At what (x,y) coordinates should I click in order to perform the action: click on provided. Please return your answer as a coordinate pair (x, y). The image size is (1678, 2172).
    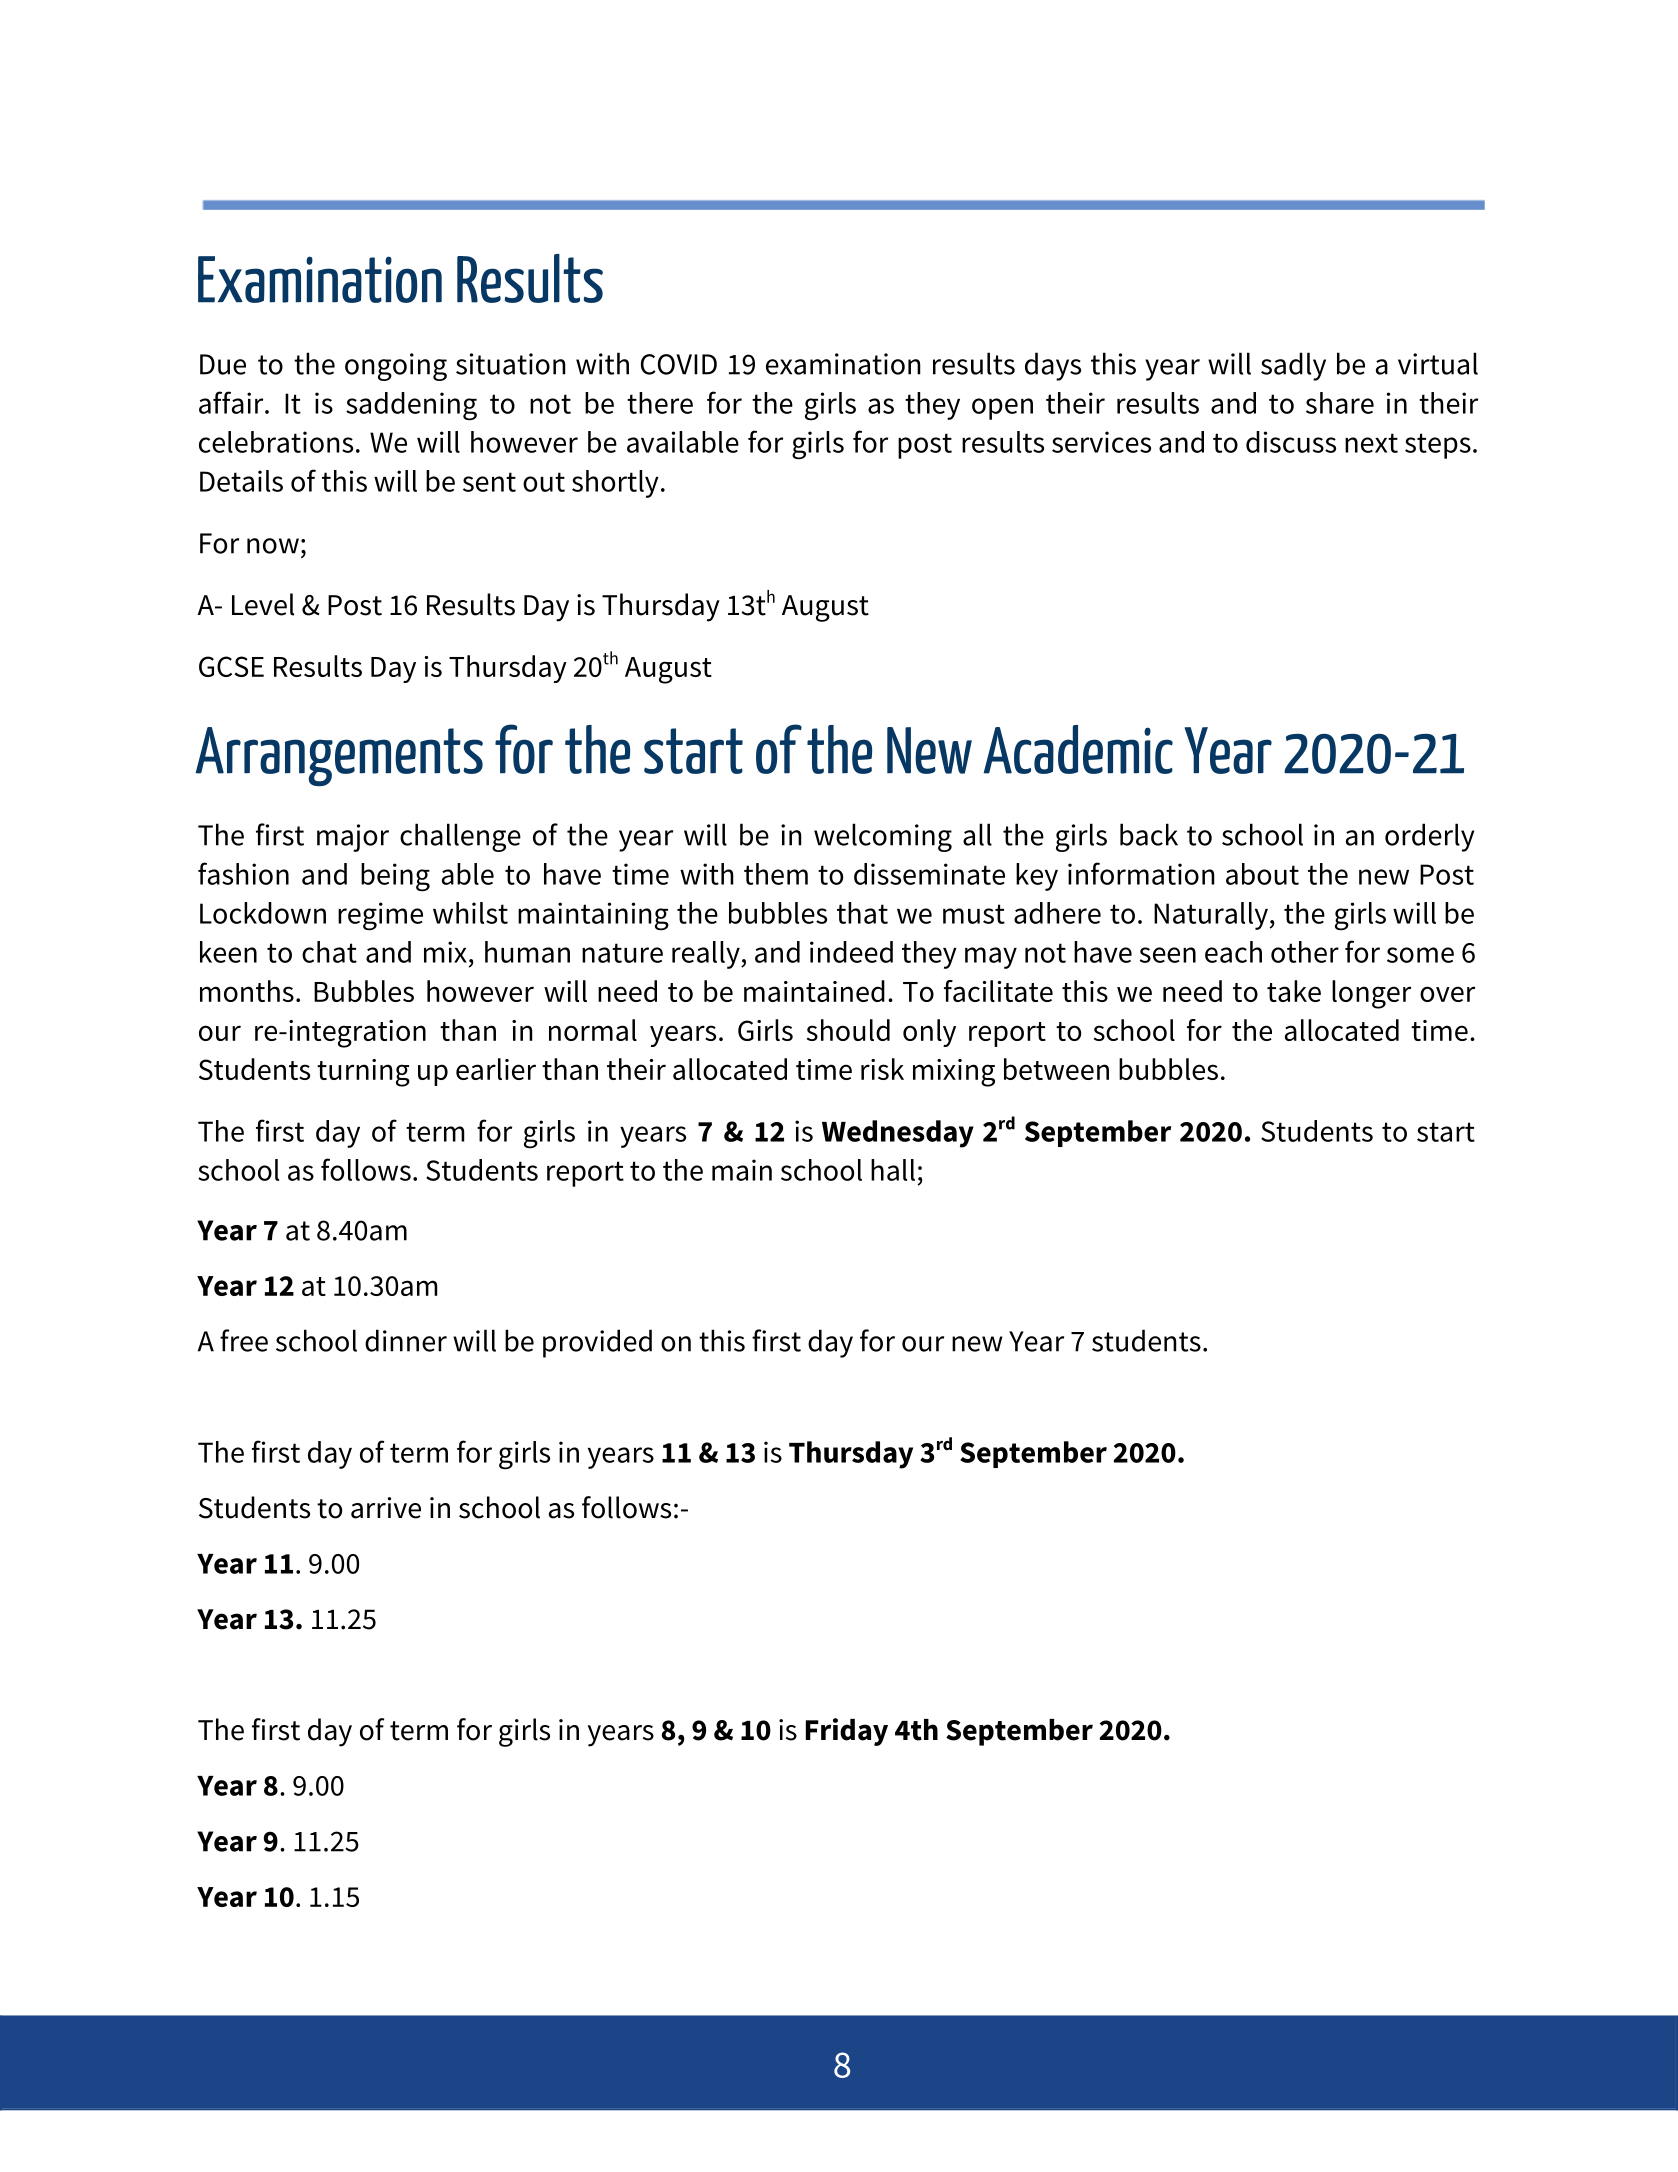
    Looking at the image, I should click on (597, 1343).
